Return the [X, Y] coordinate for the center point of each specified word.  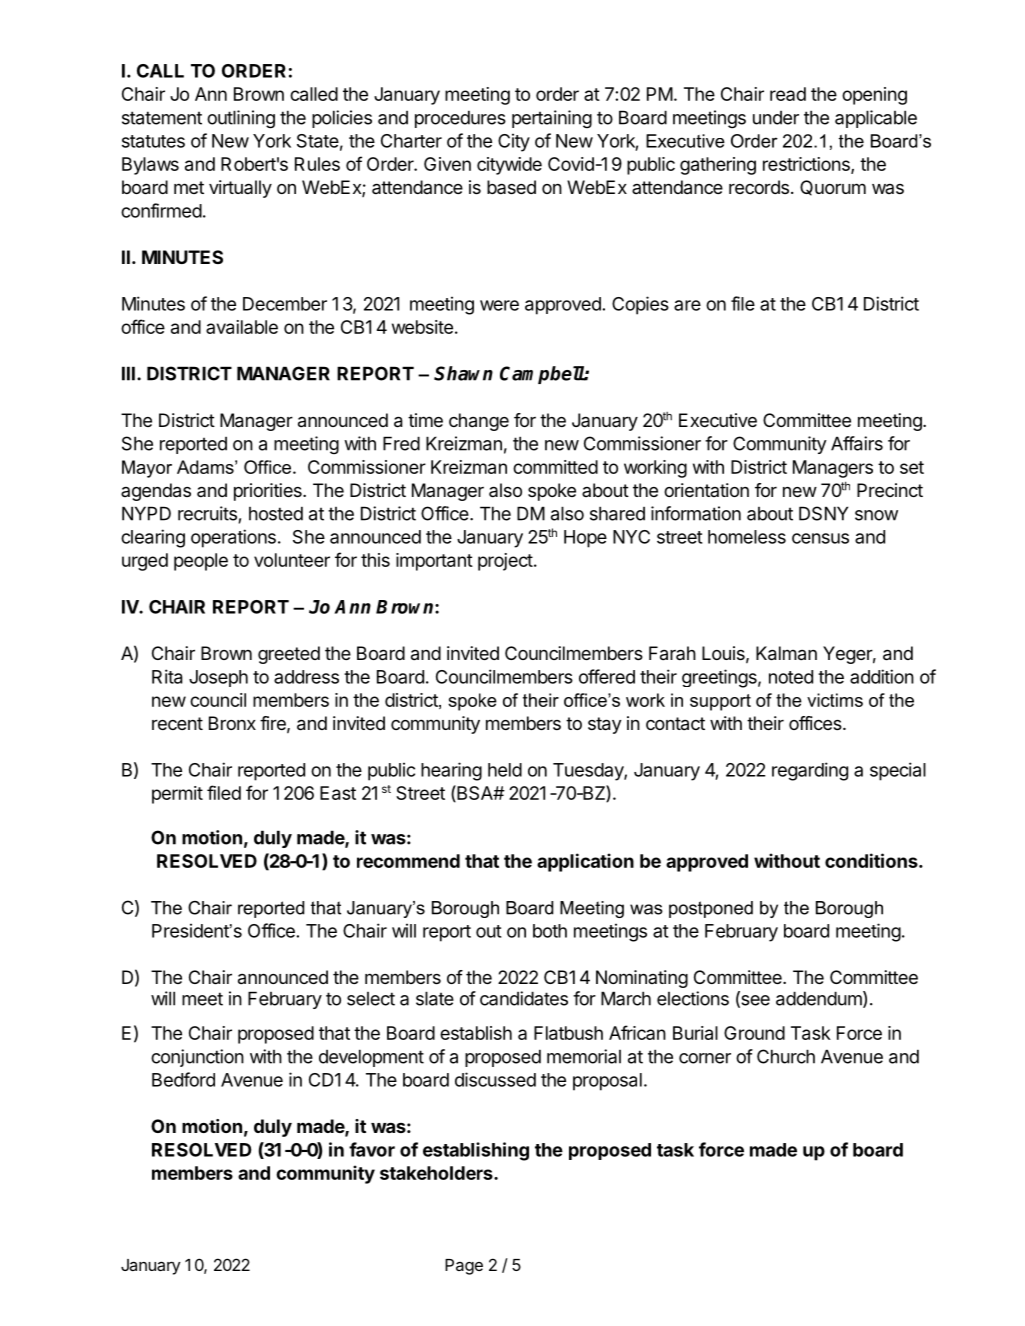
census [820, 538]
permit [177, 795]
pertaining [552, 119]
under [776, 118]
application [585, 862]
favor [372, 1149]
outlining [241, 119]
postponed [711, 909]
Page [464, 1267]
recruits [207, 513]
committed [555, 467]
